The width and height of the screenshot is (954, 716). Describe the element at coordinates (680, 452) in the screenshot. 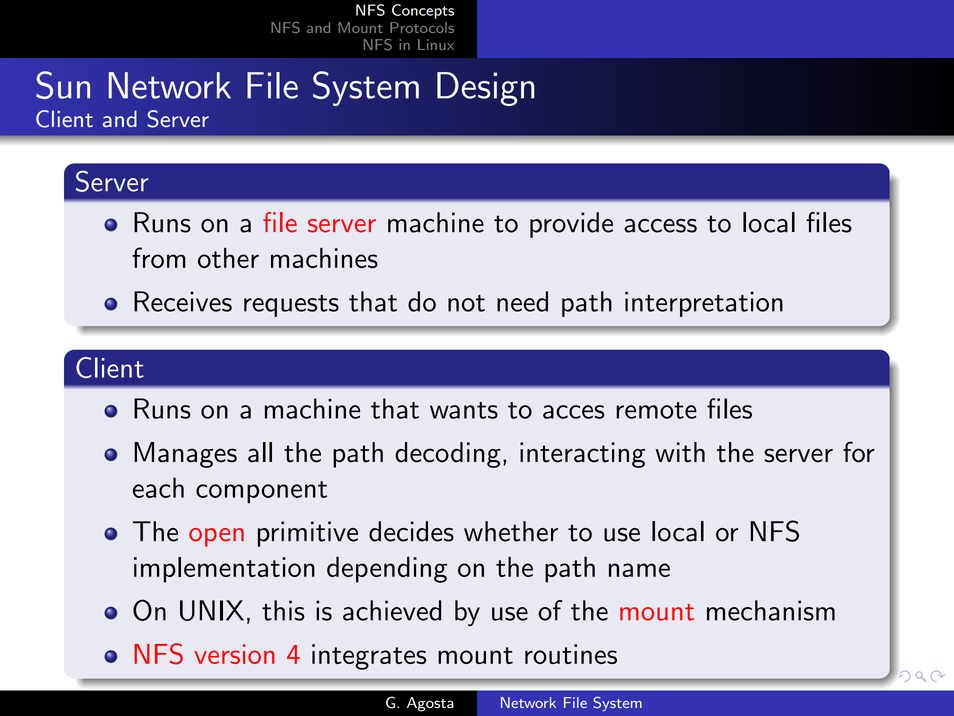

I see `with` at that location.
